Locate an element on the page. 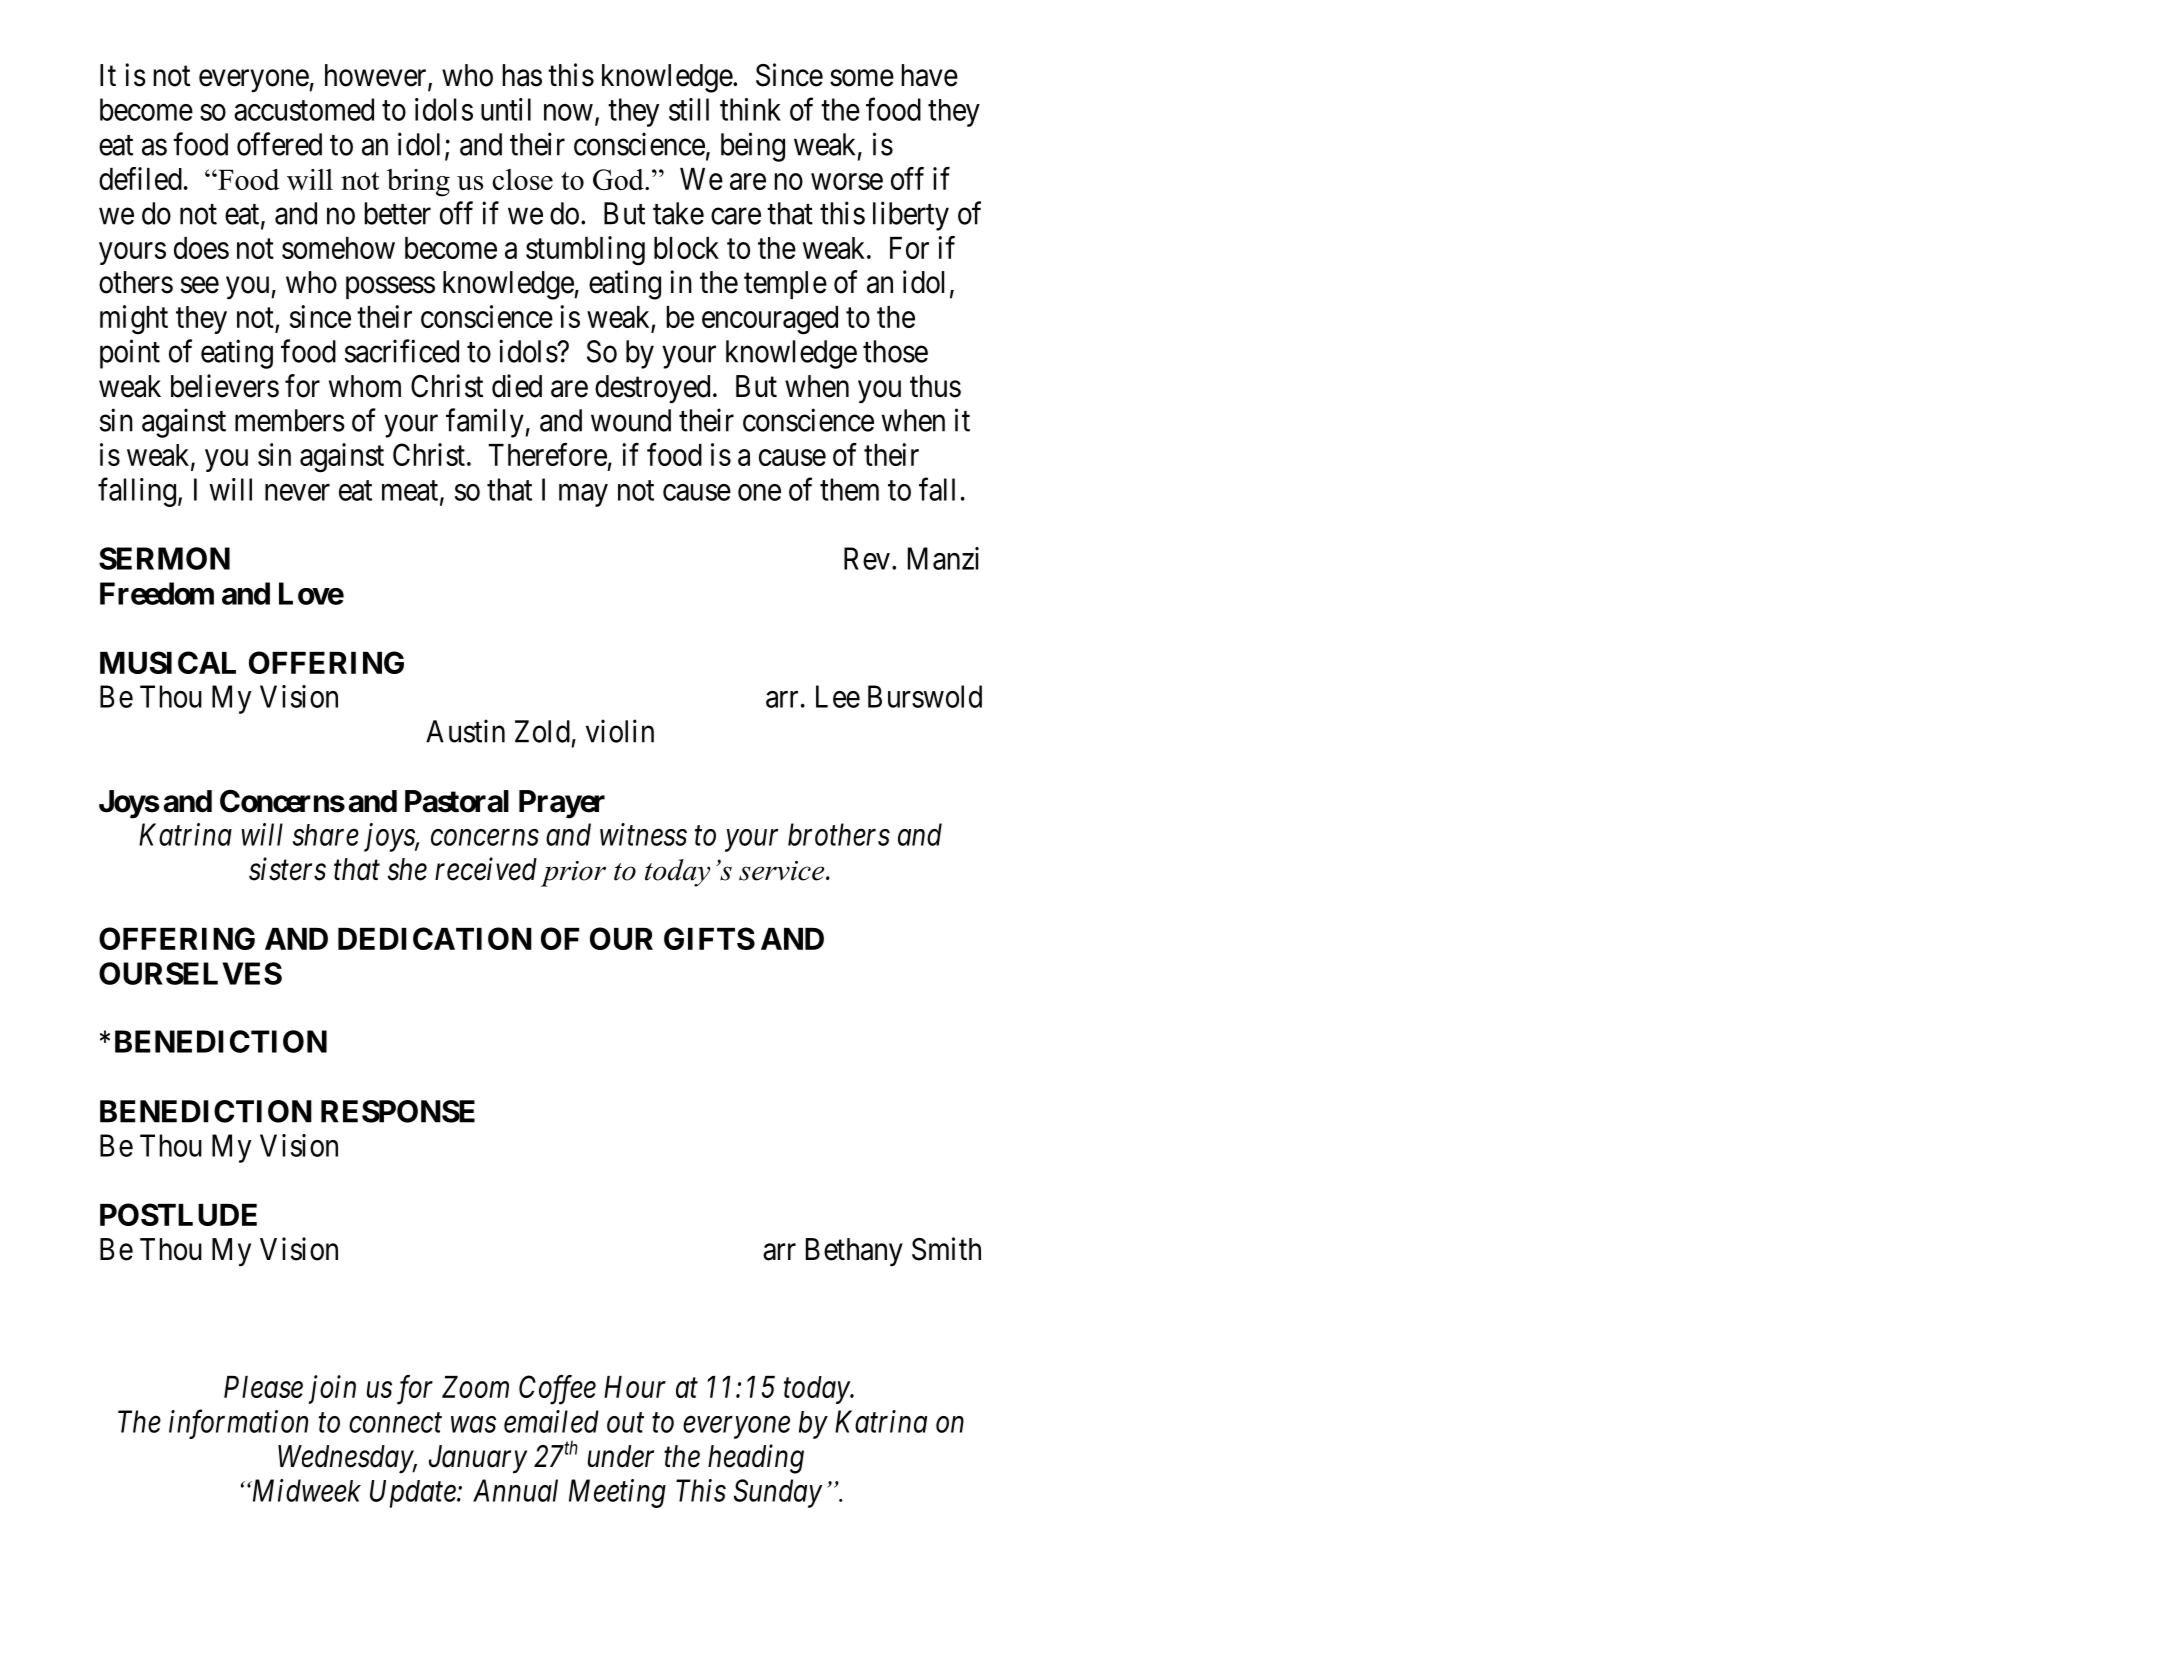 This document has width=2161, height=1670. may is located at coordinates (583, 495).
